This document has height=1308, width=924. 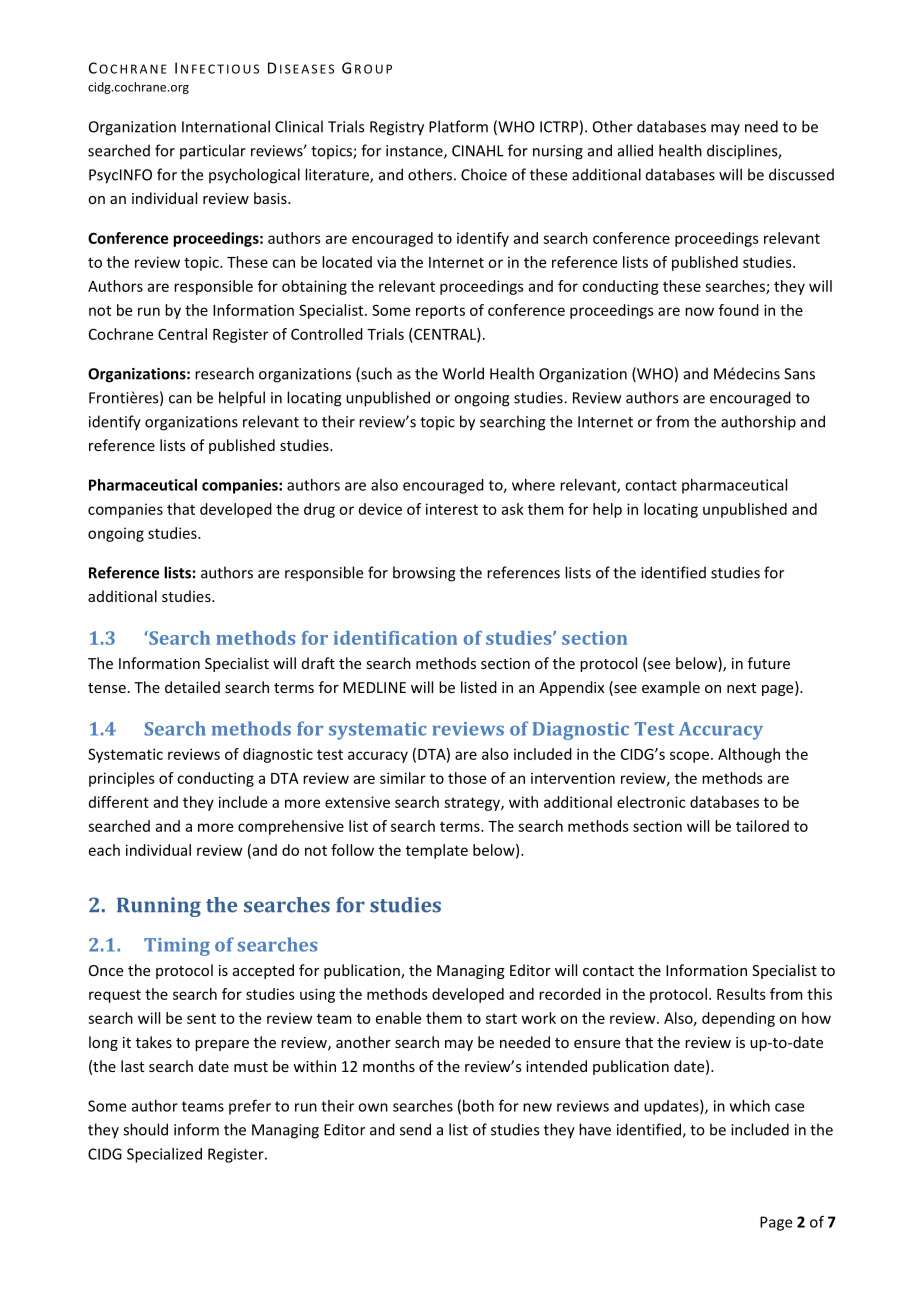 I want to click on both, so click(x=478, y=1106).
